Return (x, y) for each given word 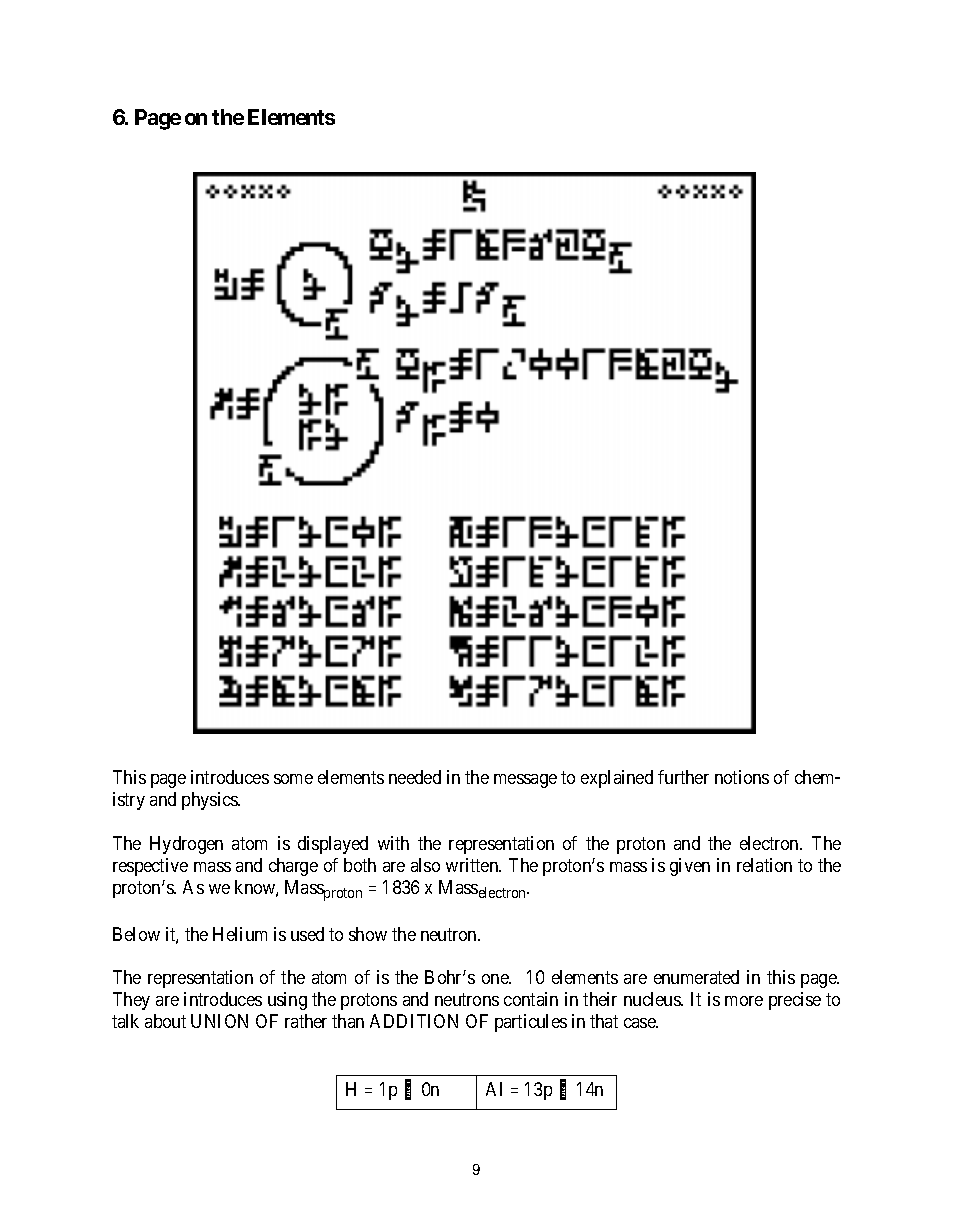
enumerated (696, 977)
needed (415, 777)
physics (211, 801)
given (690, 867)
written (473, 865)
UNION (219, 1021)
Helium (240, 934)
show (368, 934)
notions (742, 777)
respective (150, 867)
